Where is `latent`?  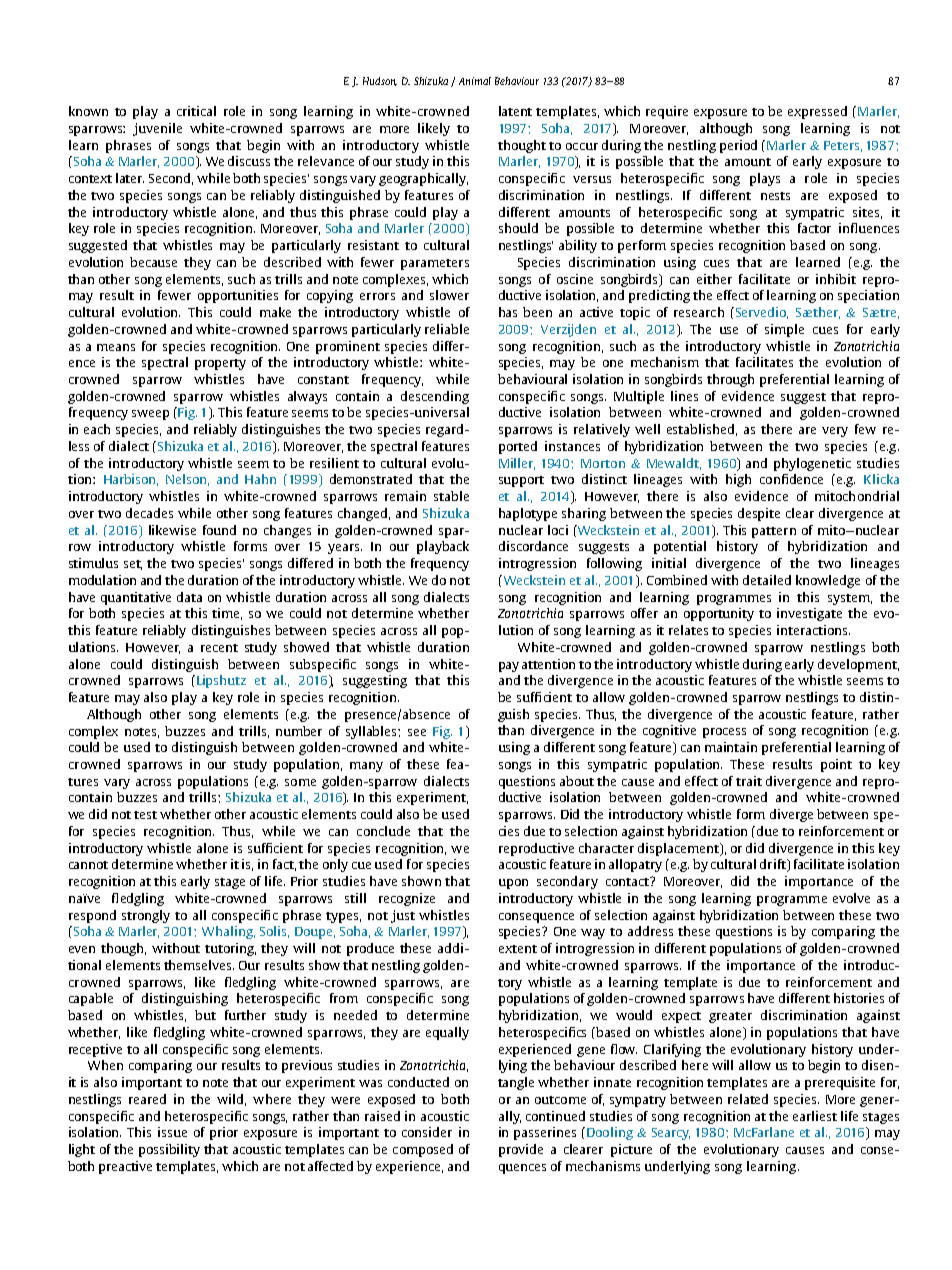 latent is located at coordinates (515, 111).
